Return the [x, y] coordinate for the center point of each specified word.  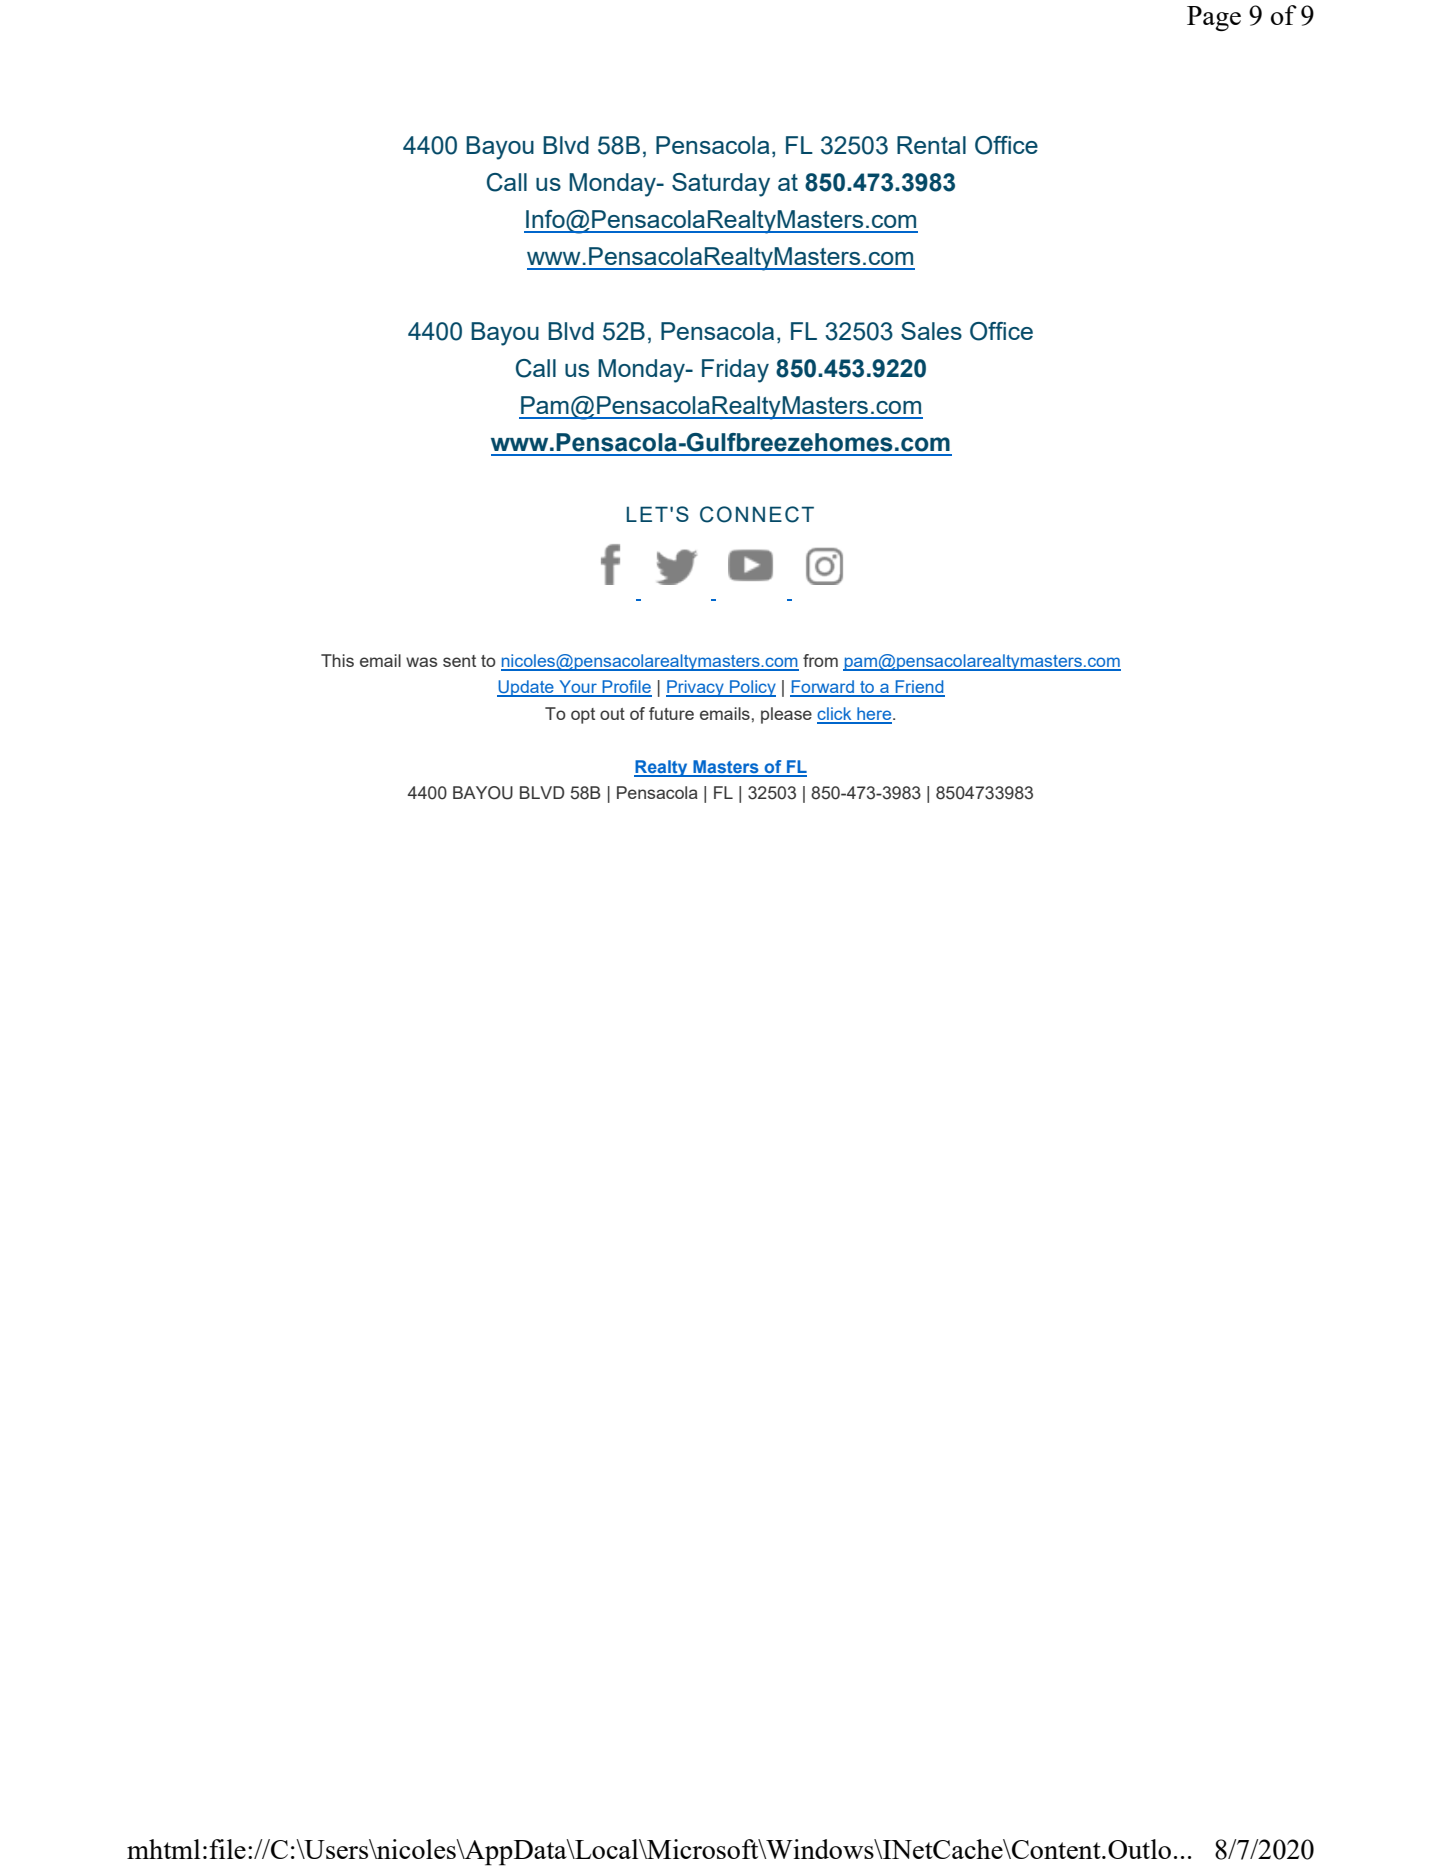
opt [583, 716]
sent [459, 661]
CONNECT [757, 514]
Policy [752, 688]
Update [526, 688]
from [820, 660]
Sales [931, 331]
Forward [823, 688]
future [671, 713]
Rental [931, 145]
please [786, 715]
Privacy [696, 688]
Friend [919, 688]
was [421, 662]
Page [1214, 18]
